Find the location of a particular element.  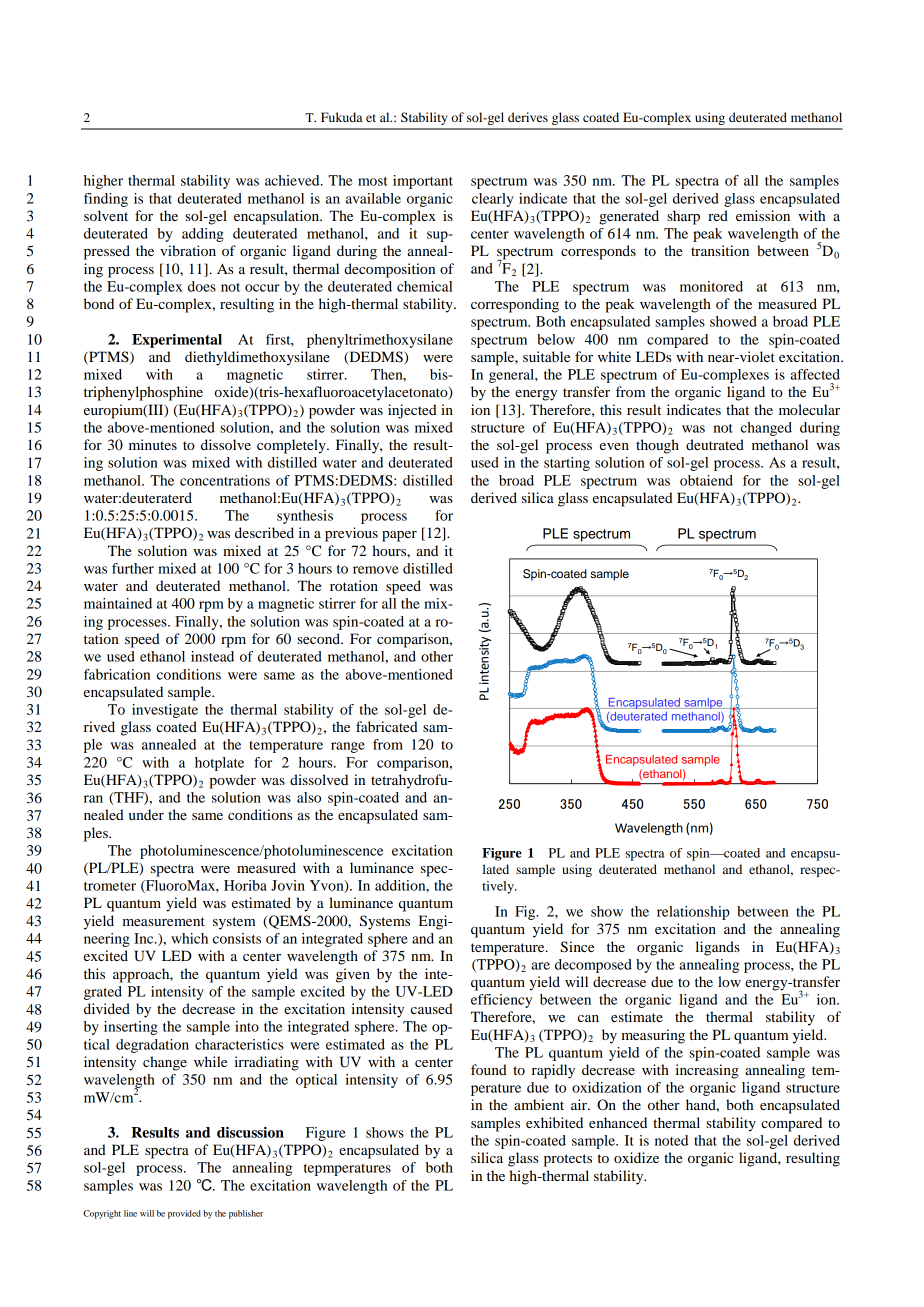

important is located at coordinates (423, 182).
